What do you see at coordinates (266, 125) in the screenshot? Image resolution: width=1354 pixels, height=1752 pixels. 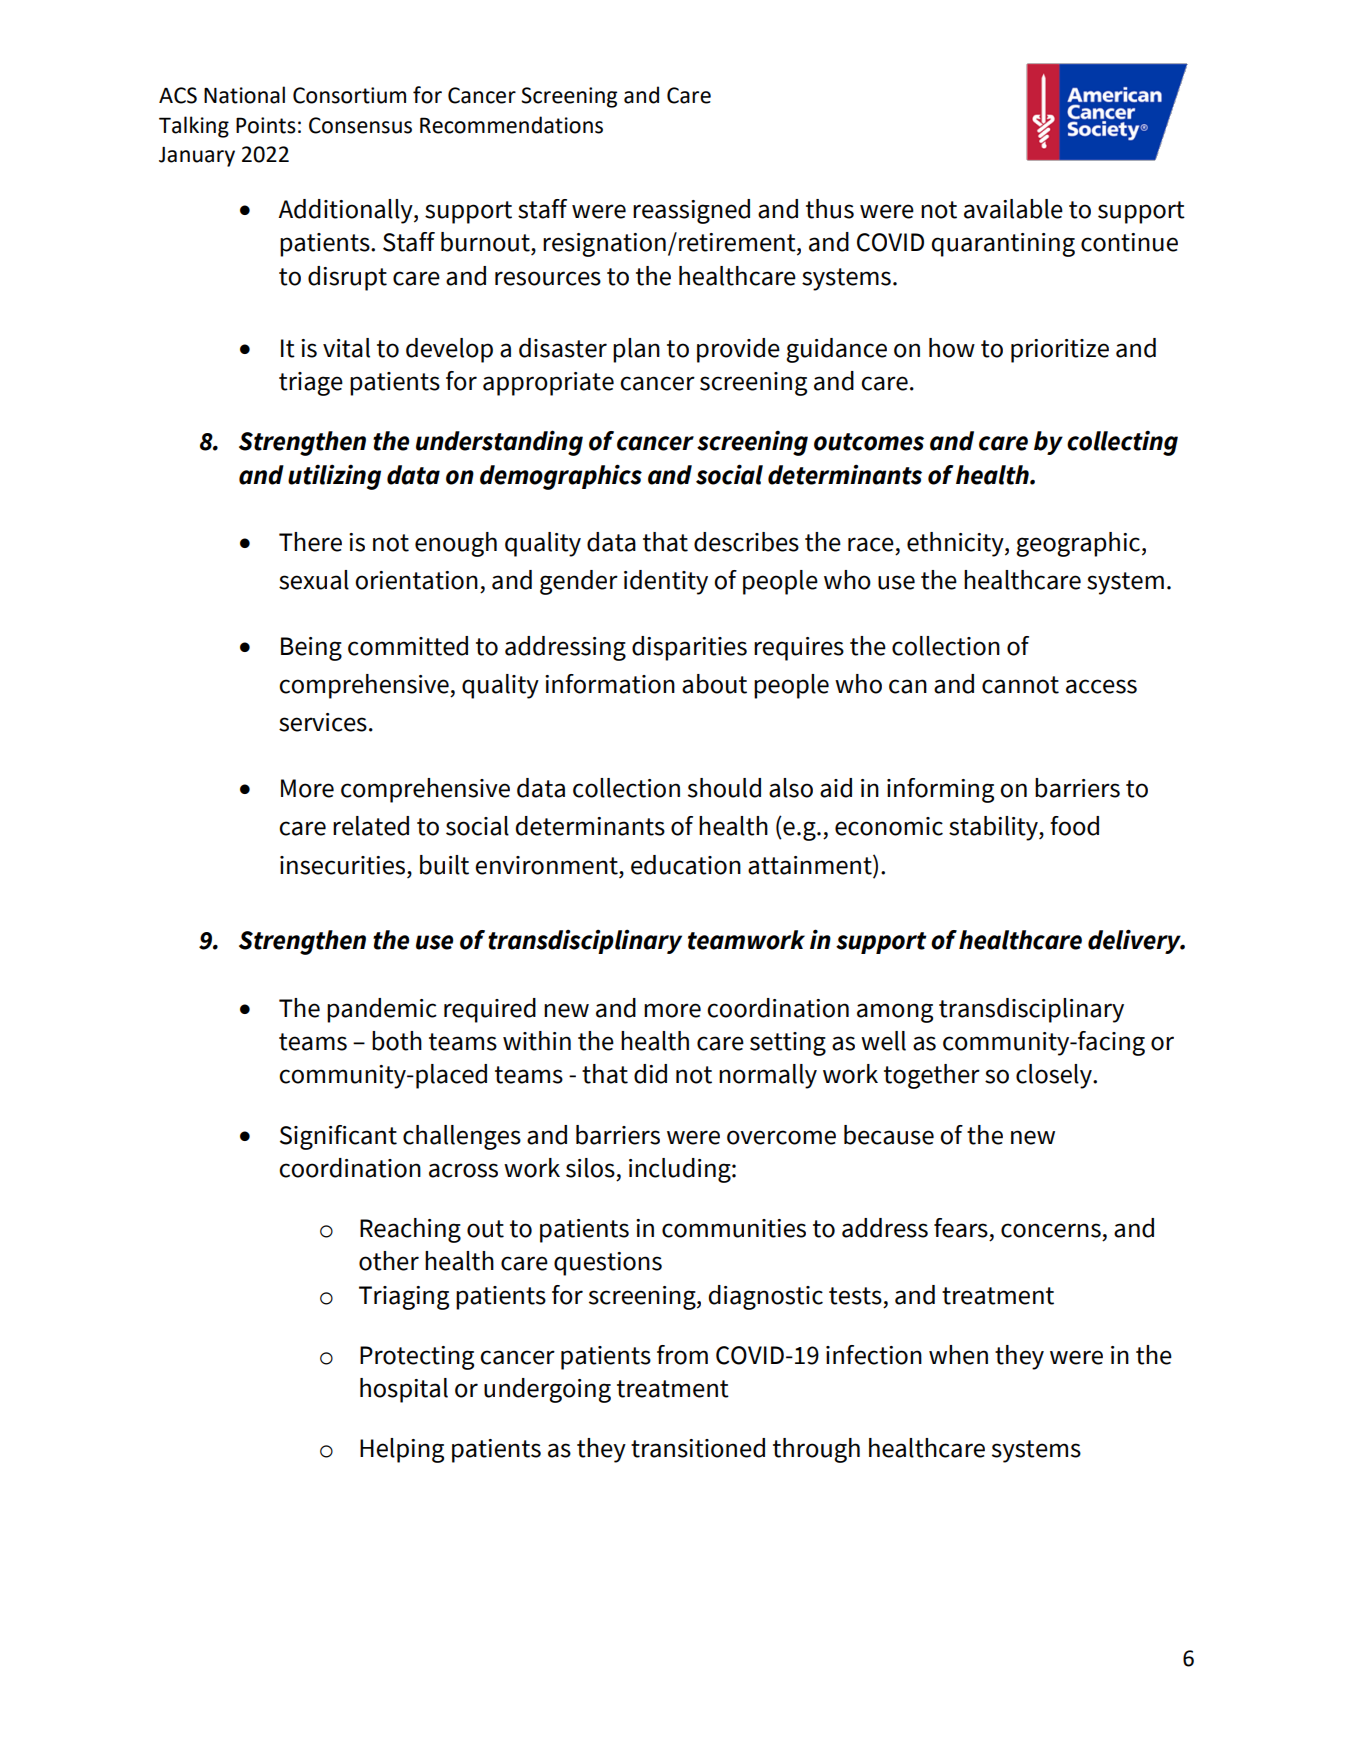 I see `Points` at bounding box center [266, 125].
